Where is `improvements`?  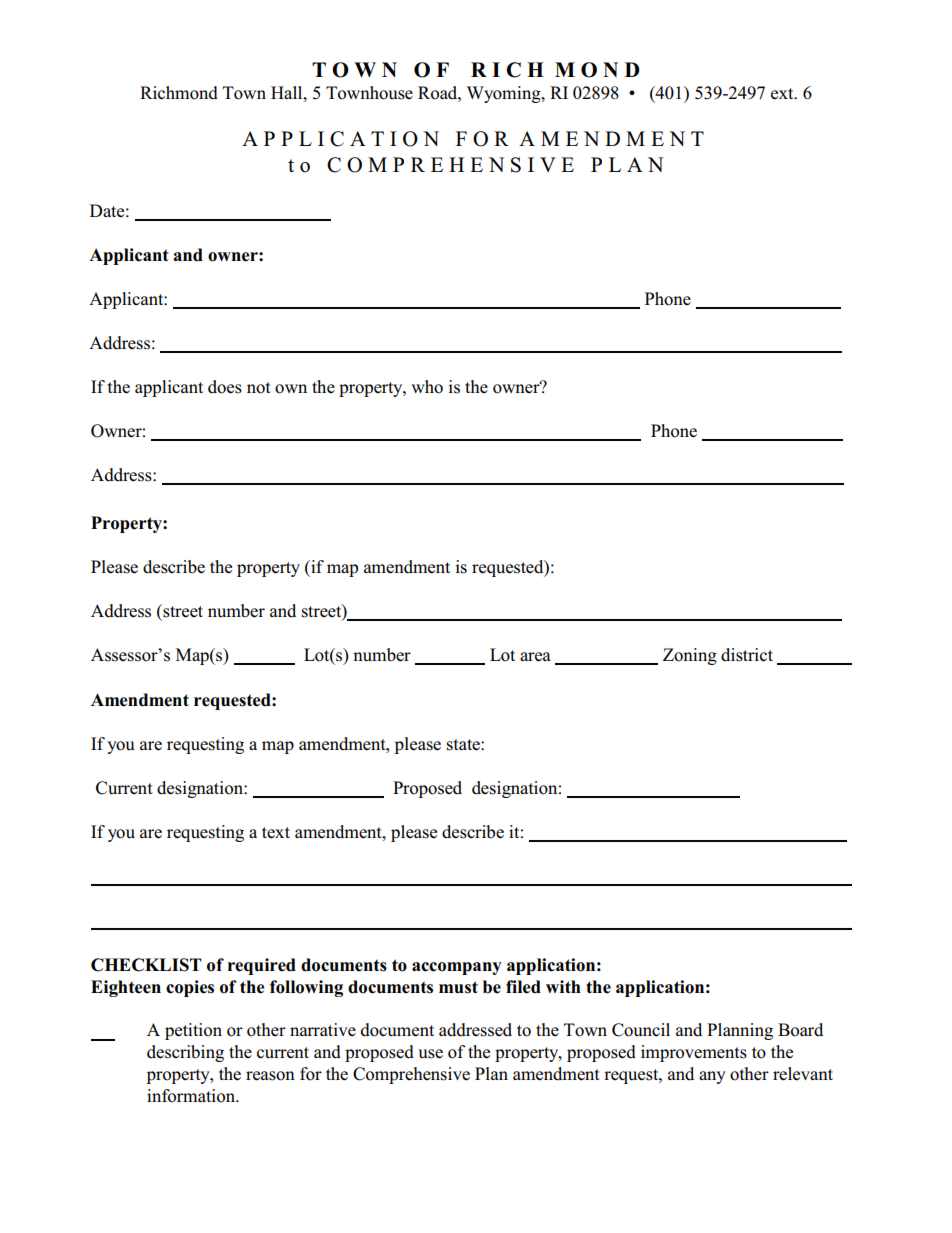
improvements is located at coordinates (694, 1053).
